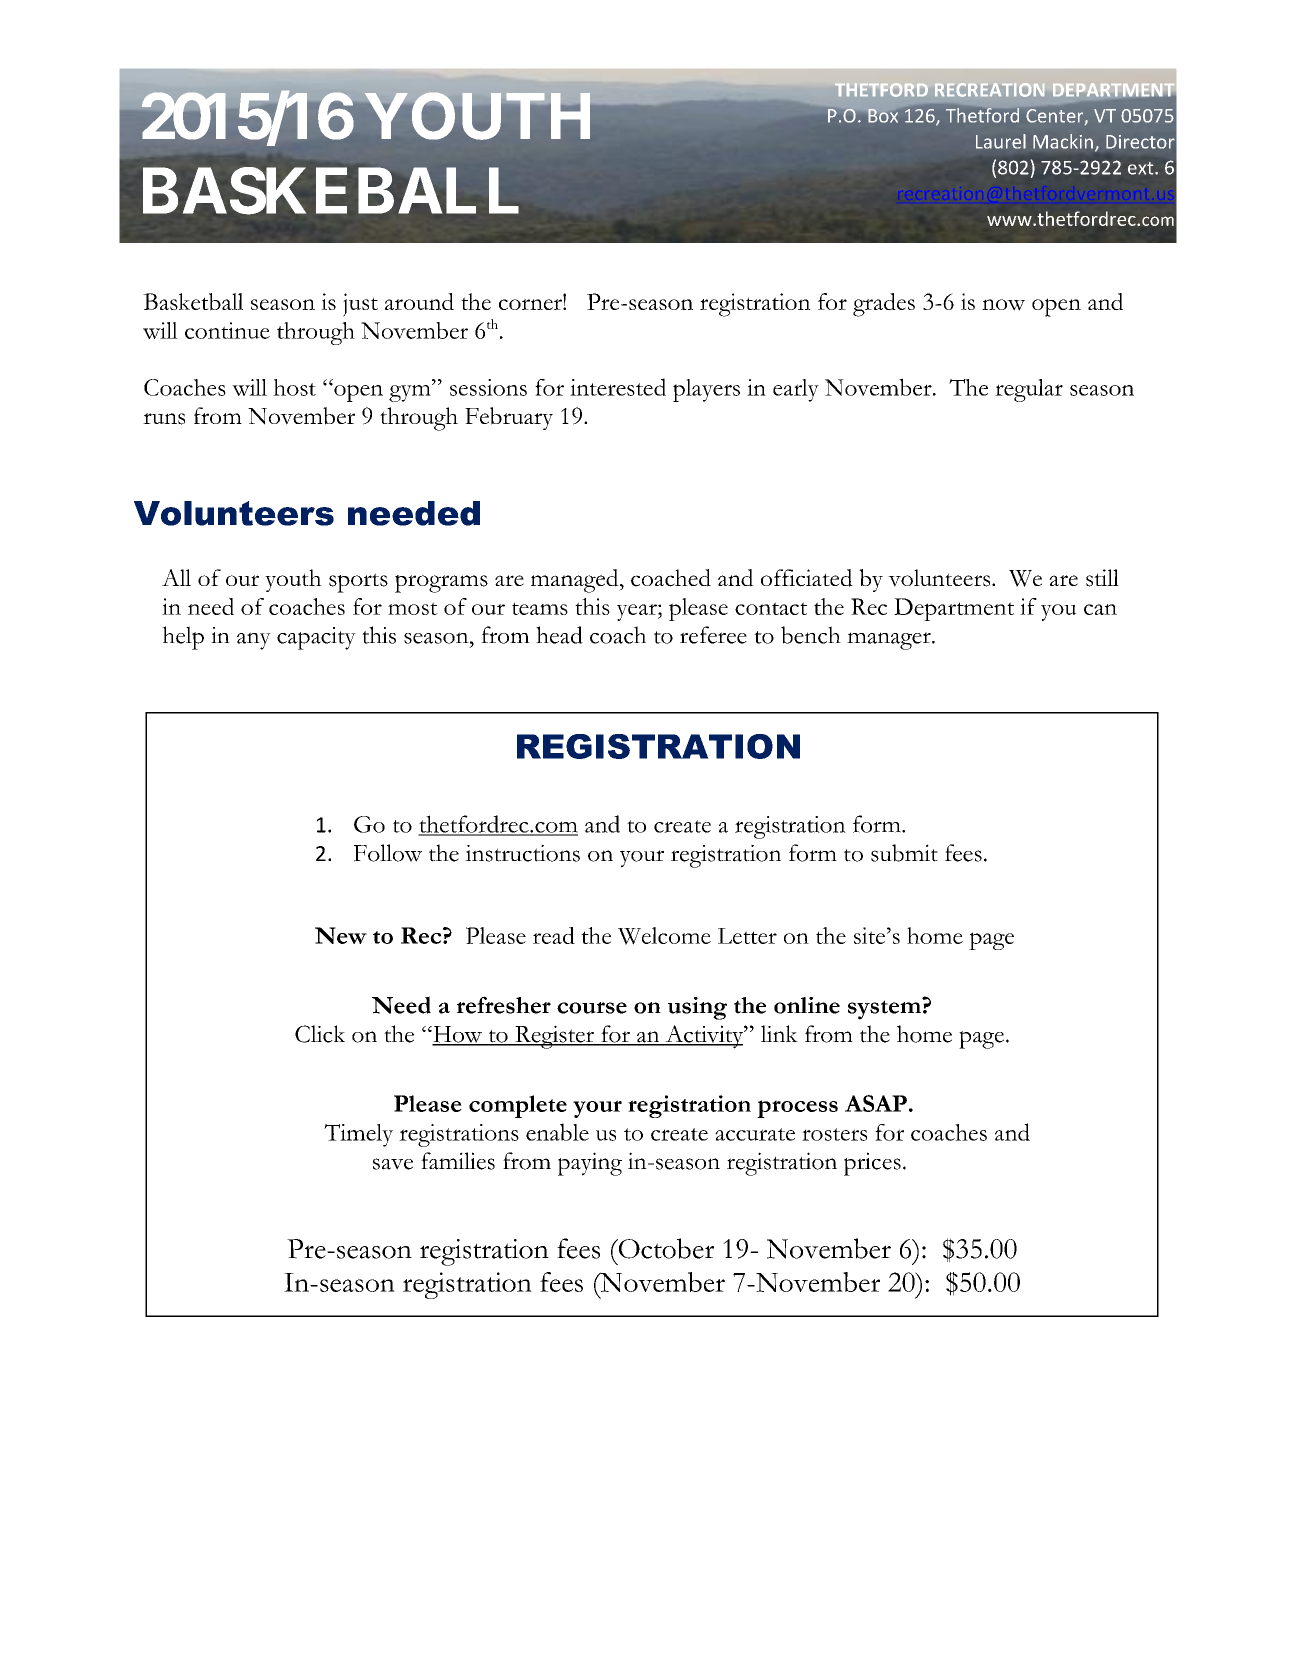 The width and height of the page is (1297, 1678). Describe the element at coordinates (665, 1248) in the page. I see `October` at that location.
